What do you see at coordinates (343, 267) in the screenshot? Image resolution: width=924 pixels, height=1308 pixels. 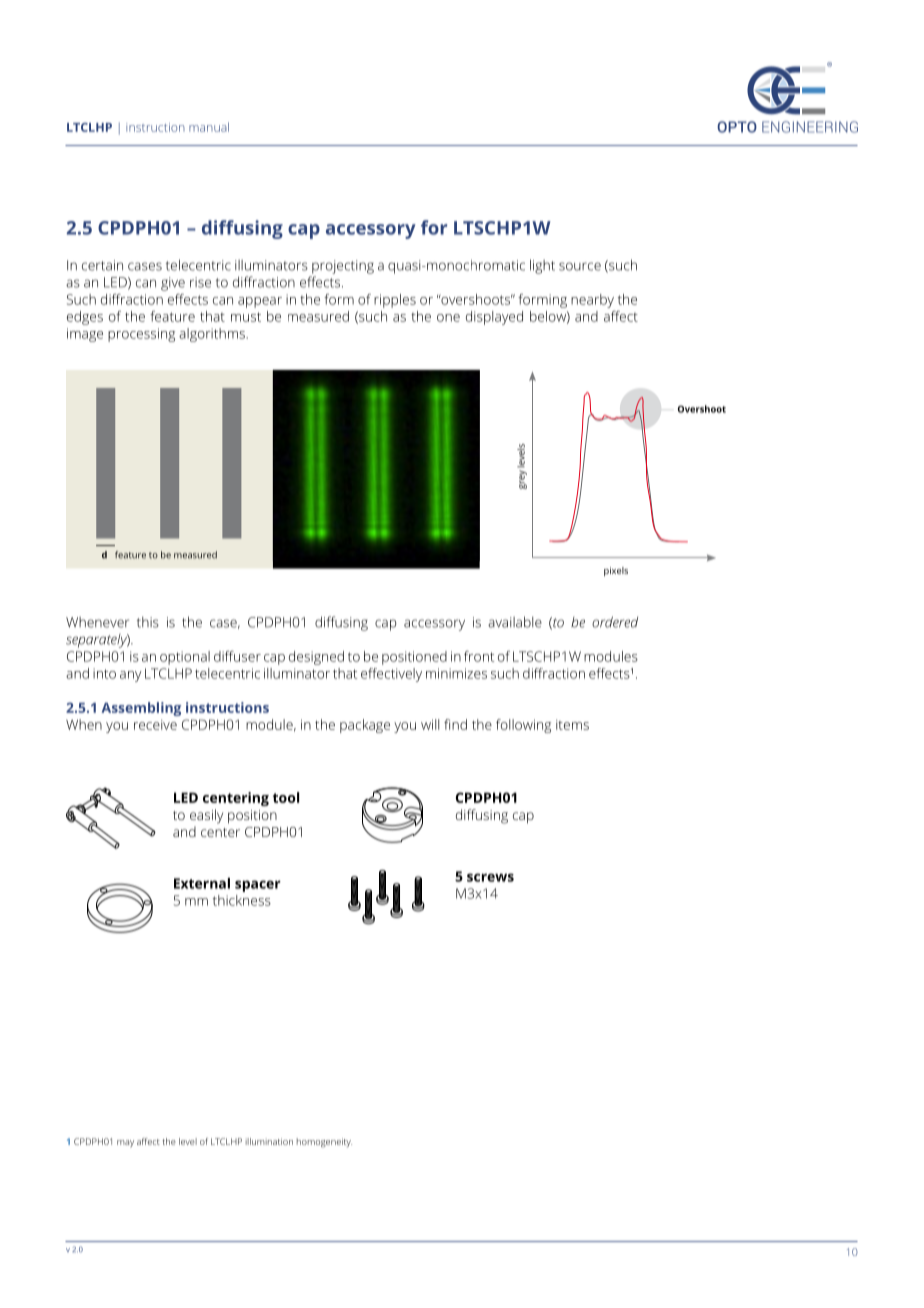 I see `projecting` at bounding box center [343, 267].
